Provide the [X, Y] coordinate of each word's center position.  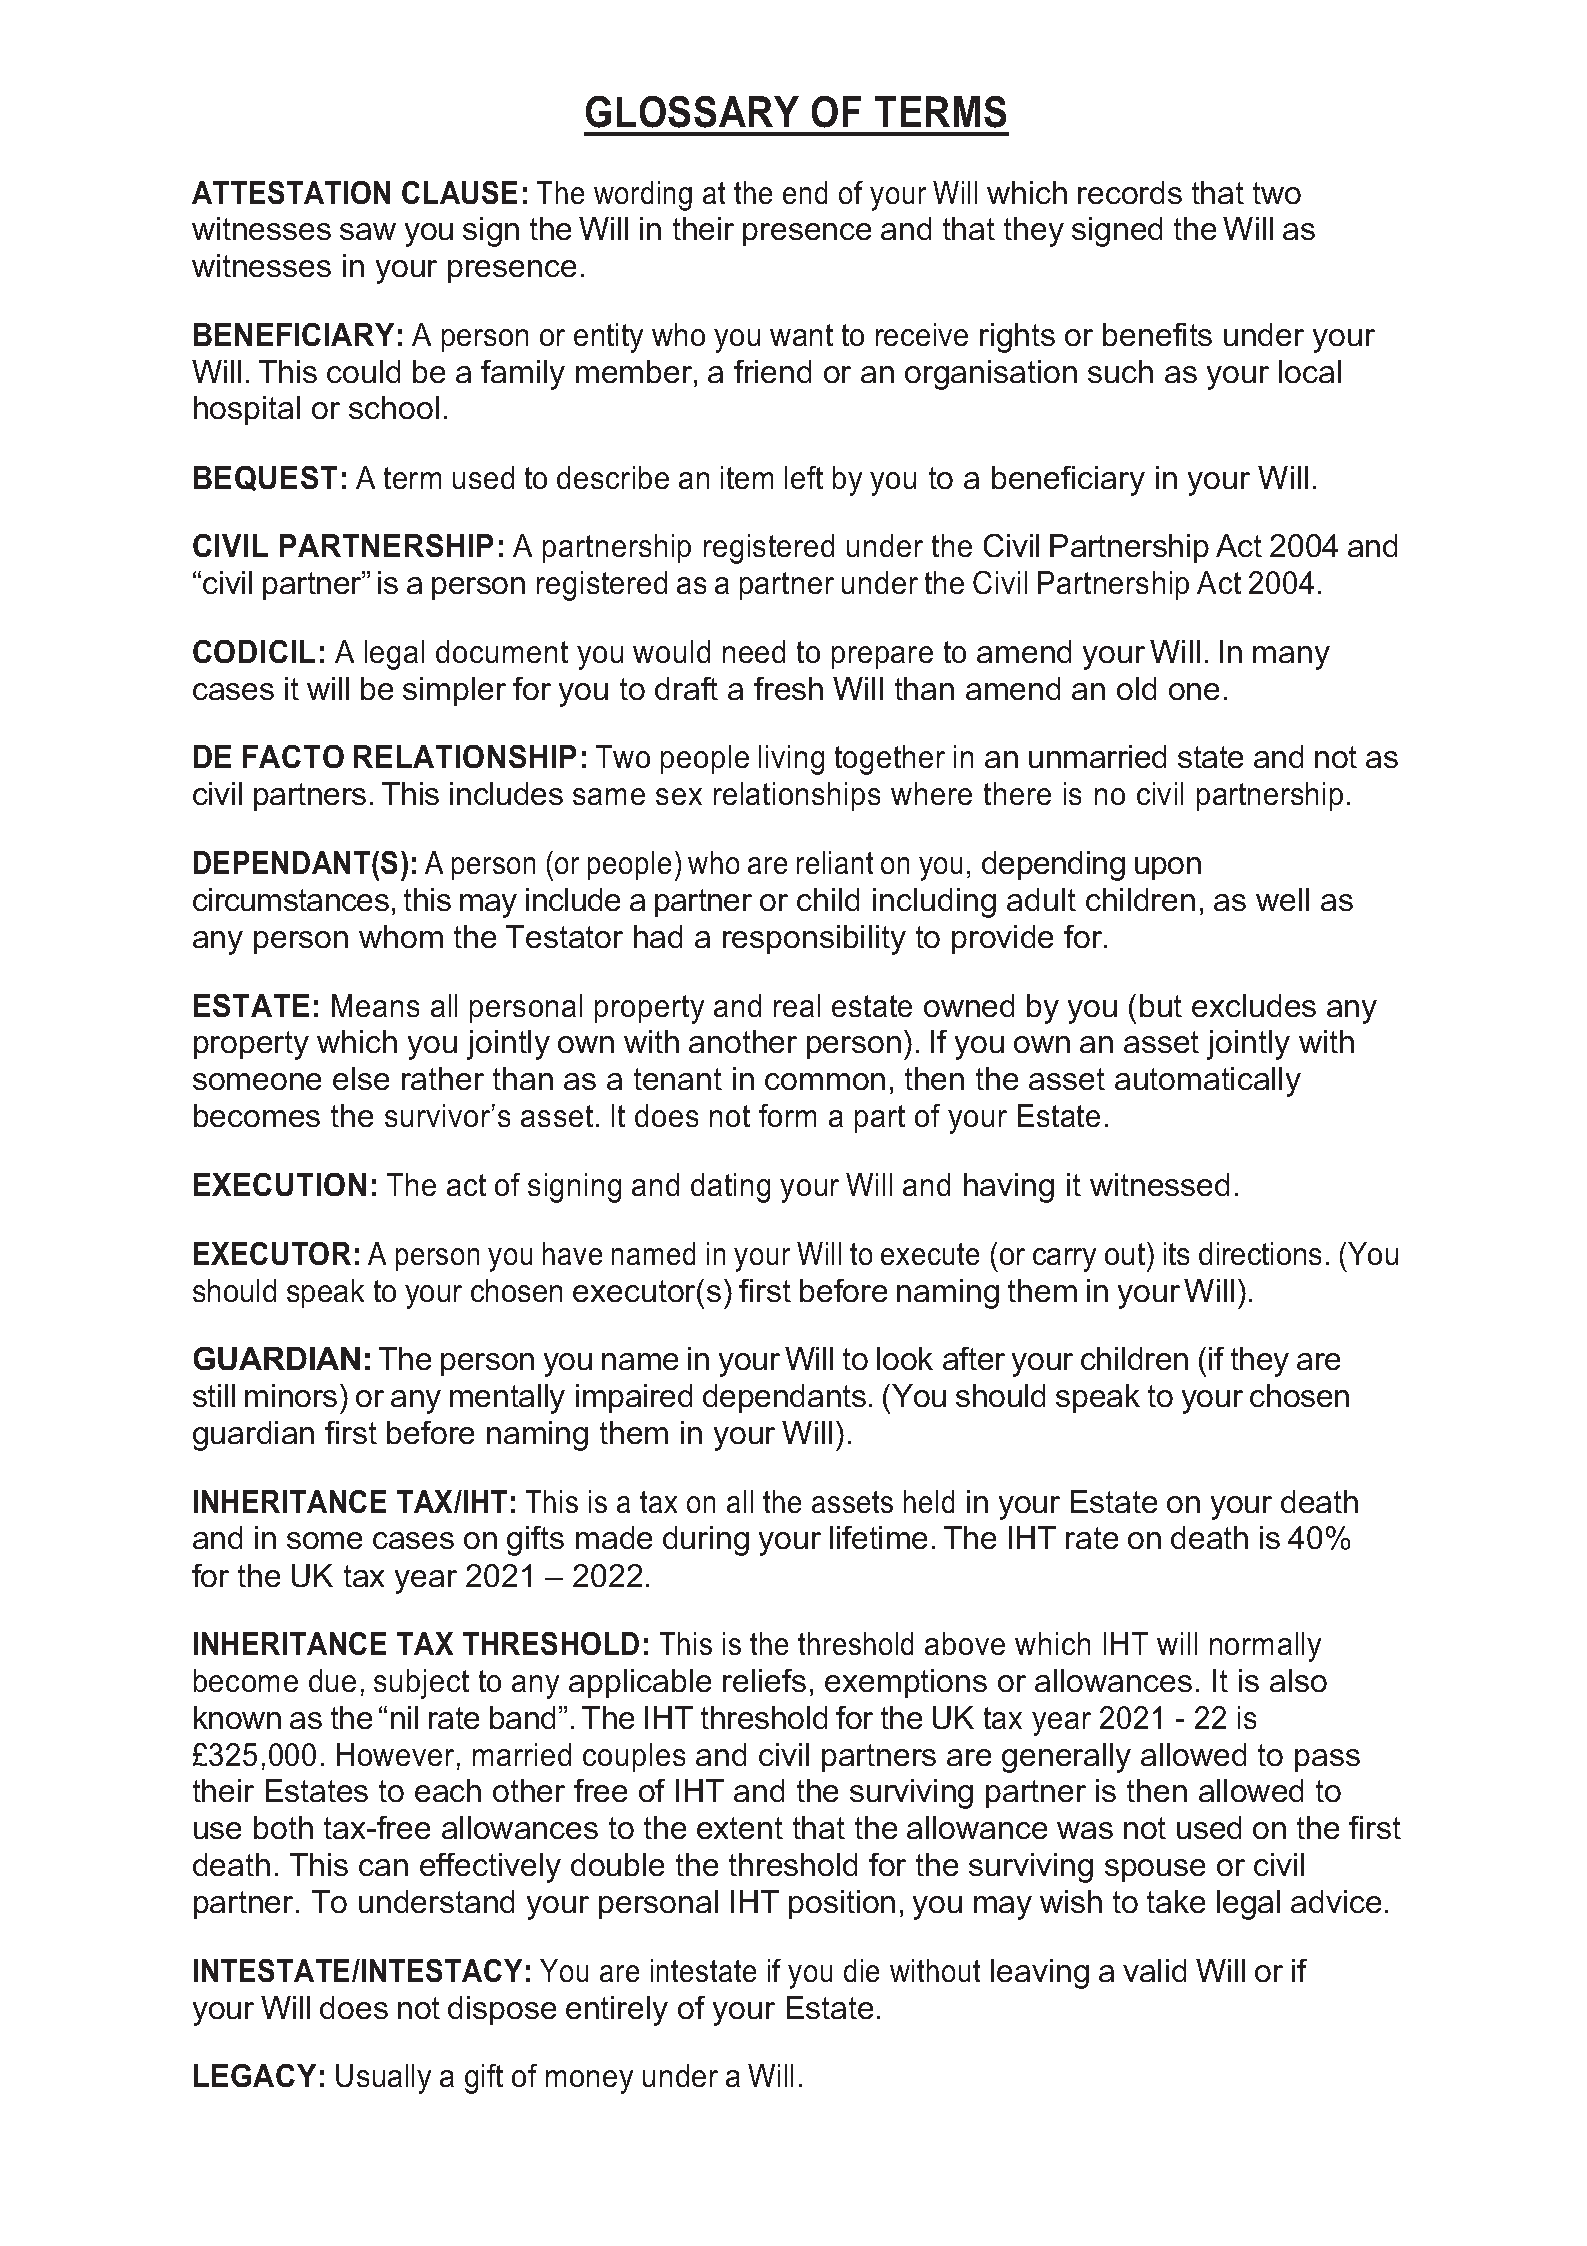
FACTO [293, 756]
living [791, 760]
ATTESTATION [291, 192]
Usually [383, 2079]
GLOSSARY [692, 112]
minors [291, 1395]
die [861, 1970]
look [905, 1358]
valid [1154, 1970]
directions [1260, 1253]
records [1130, 192]
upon [1168, 868]
